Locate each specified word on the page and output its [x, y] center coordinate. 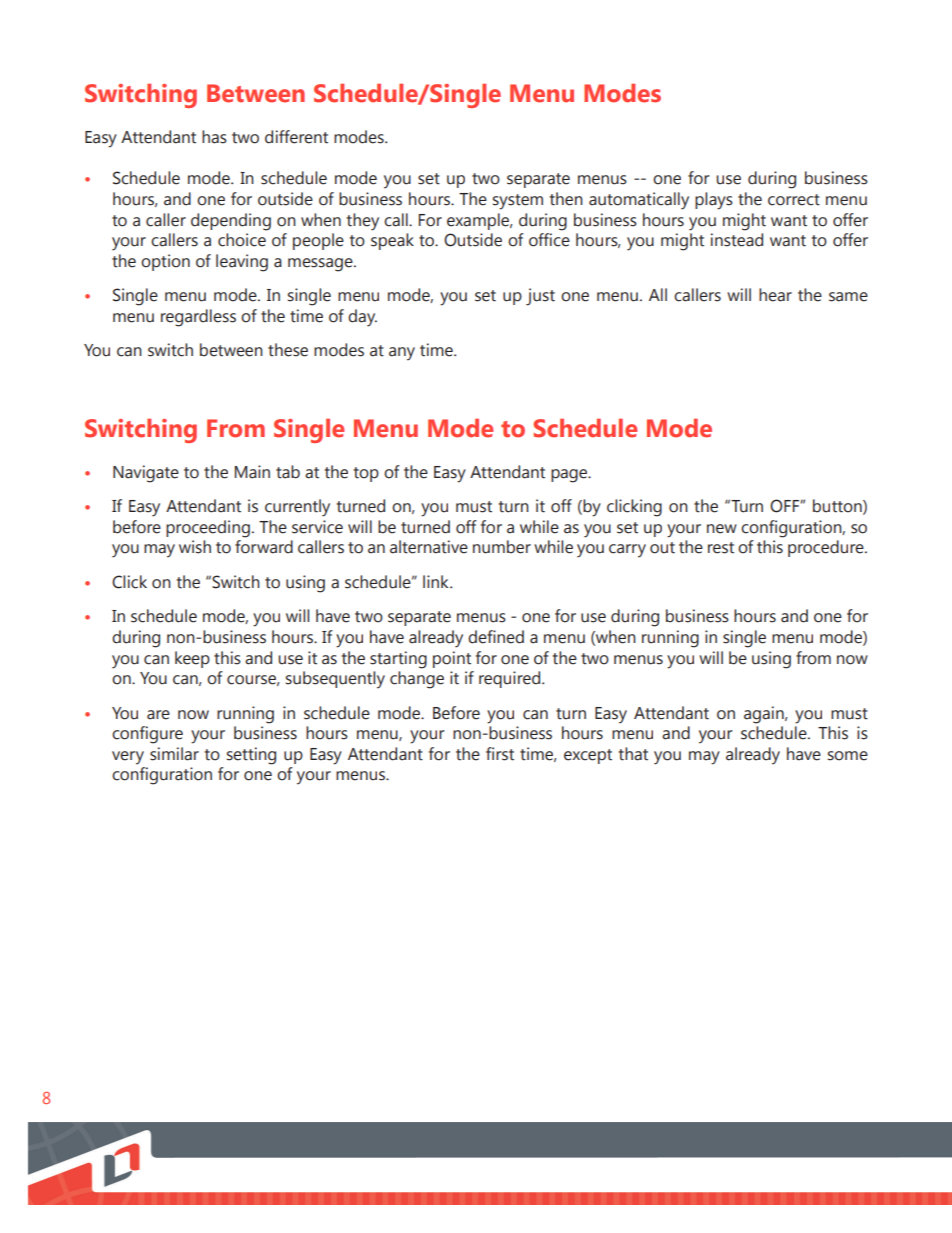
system [518, 202]
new [722, 529]
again [765, 715]
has [214, 137]
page [570, 476]
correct [794, 200]
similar [174, 754]
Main [252, 472]
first [500, 754]
